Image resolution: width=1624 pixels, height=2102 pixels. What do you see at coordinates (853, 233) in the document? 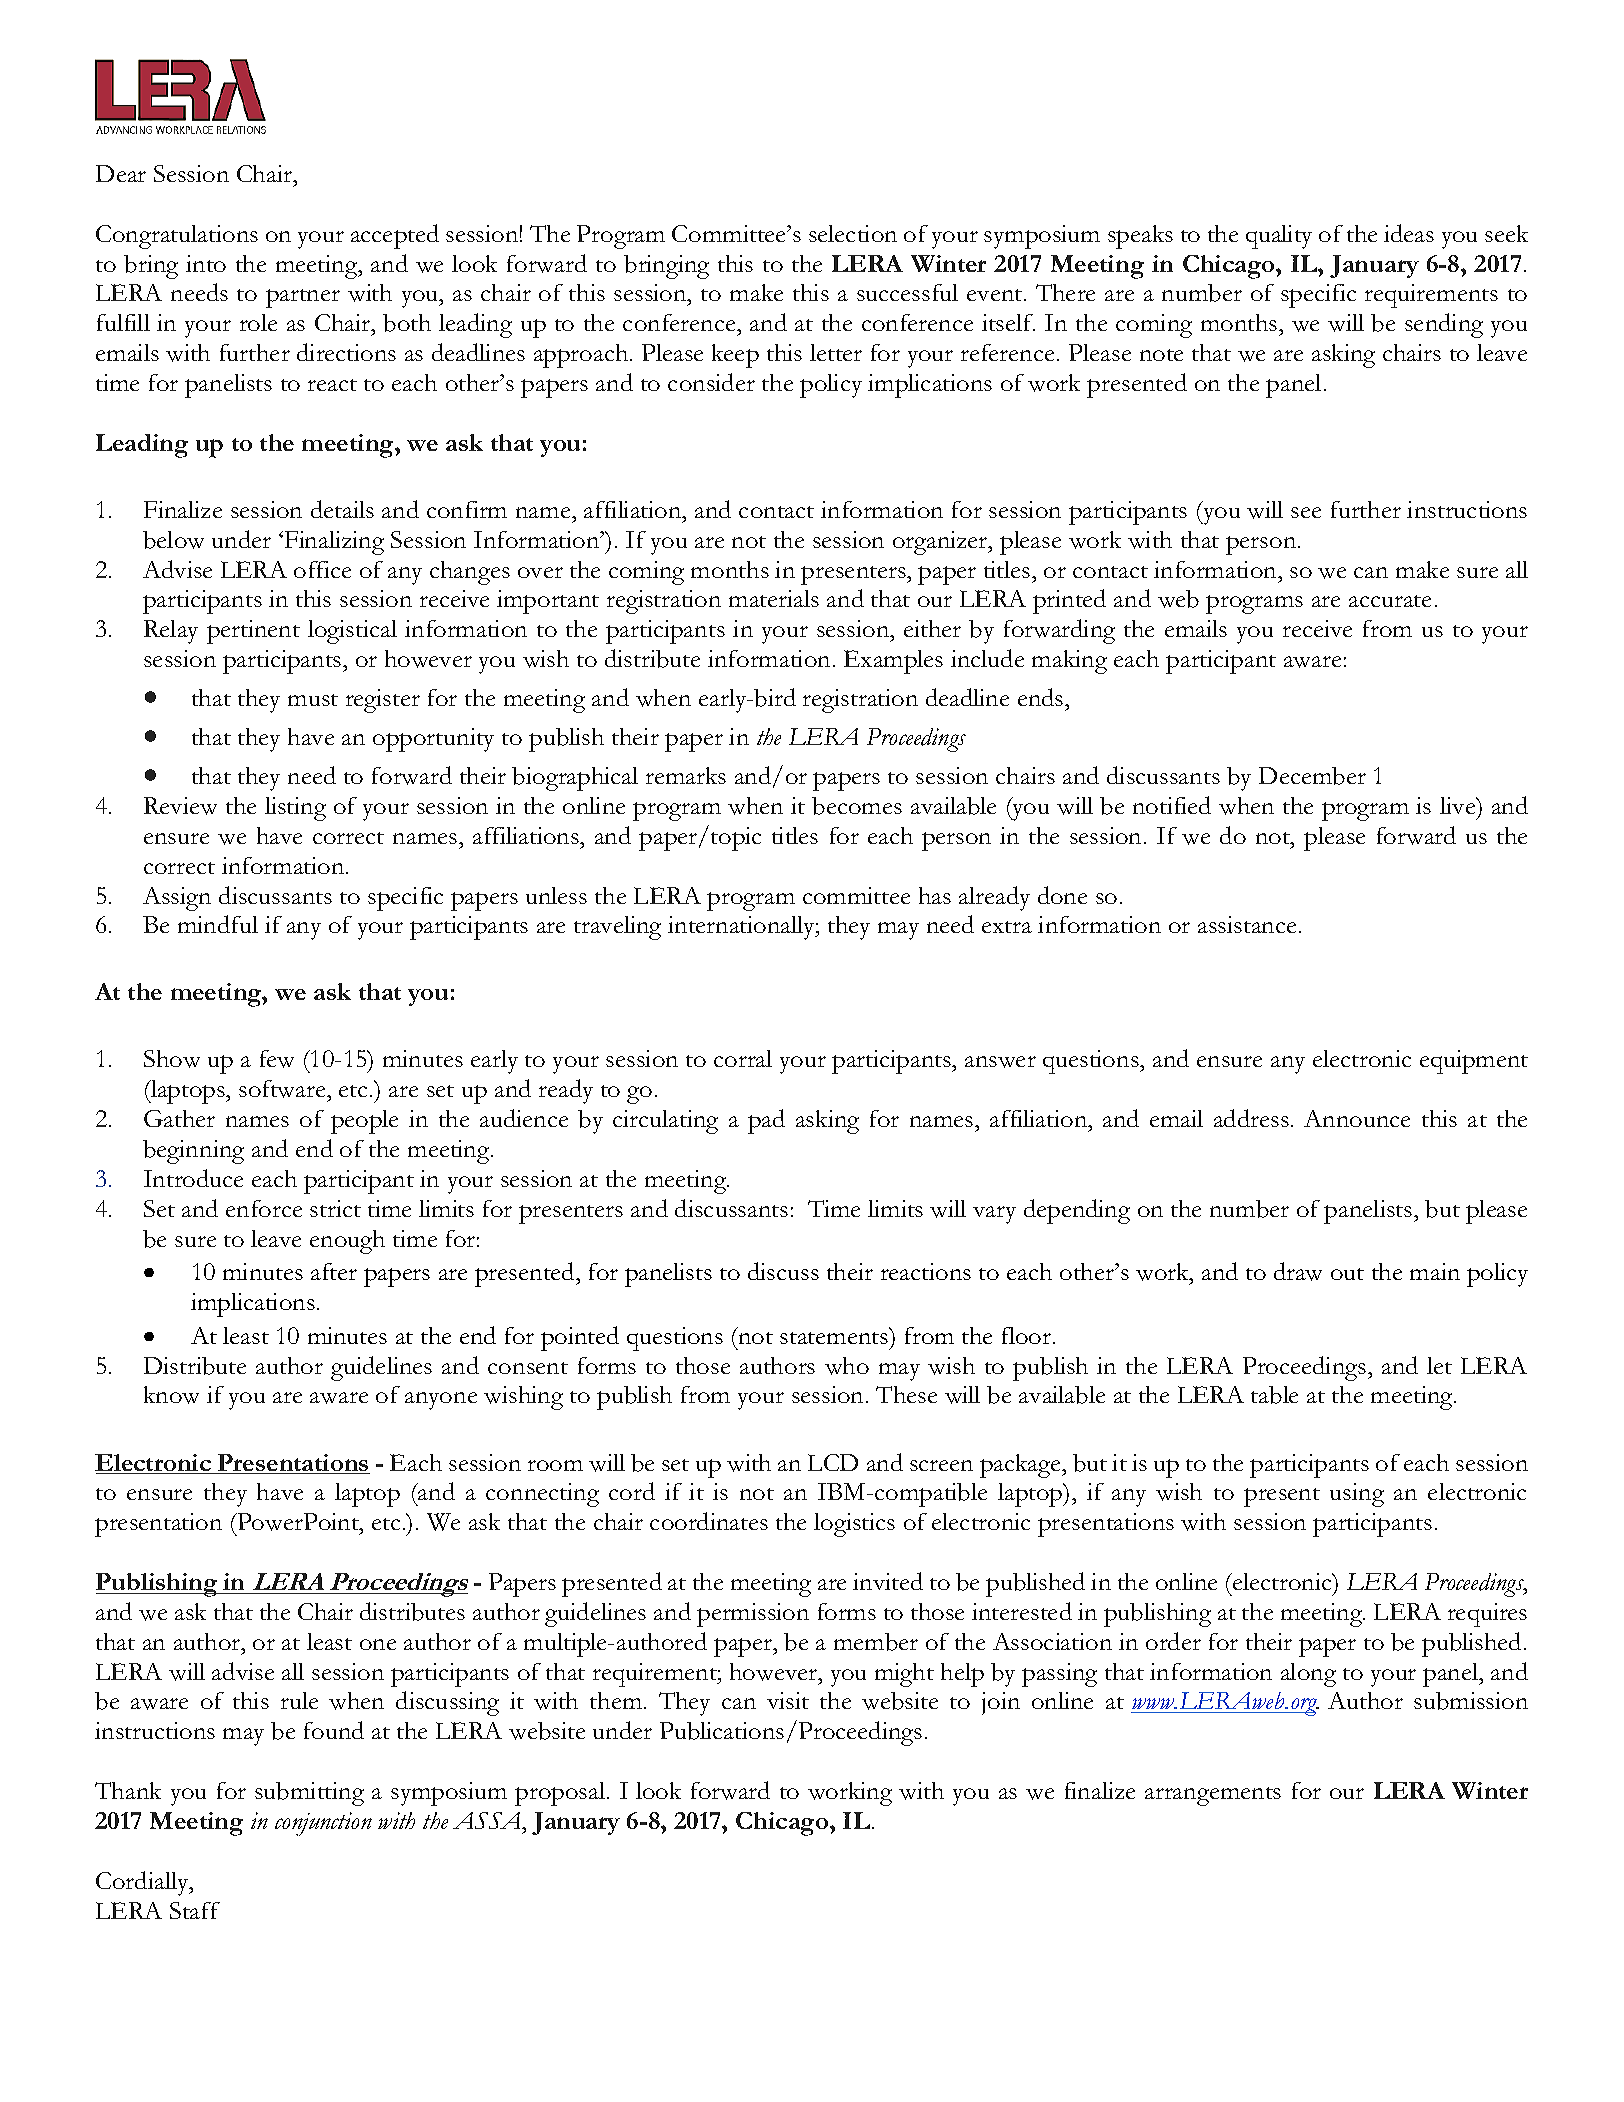
I see `selection` at bounding box center [853, 233].
